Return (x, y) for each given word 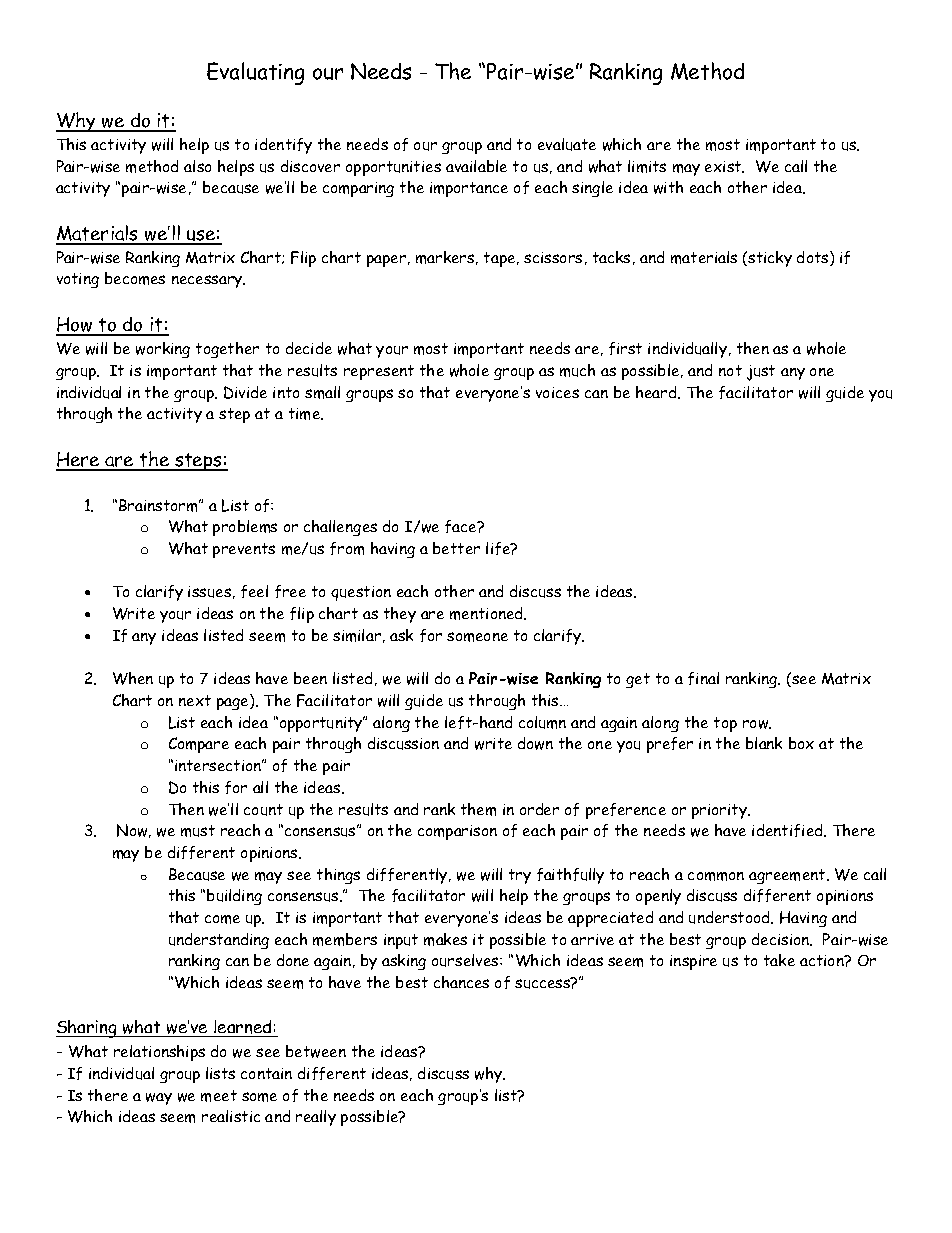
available (476, 166)
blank (764, 743)
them (478, 809)
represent (379, 372)
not (730, 370)
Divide (245, 392)
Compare (199, 745)
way (159, 1099)
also (197, 166)
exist (724, 167)
